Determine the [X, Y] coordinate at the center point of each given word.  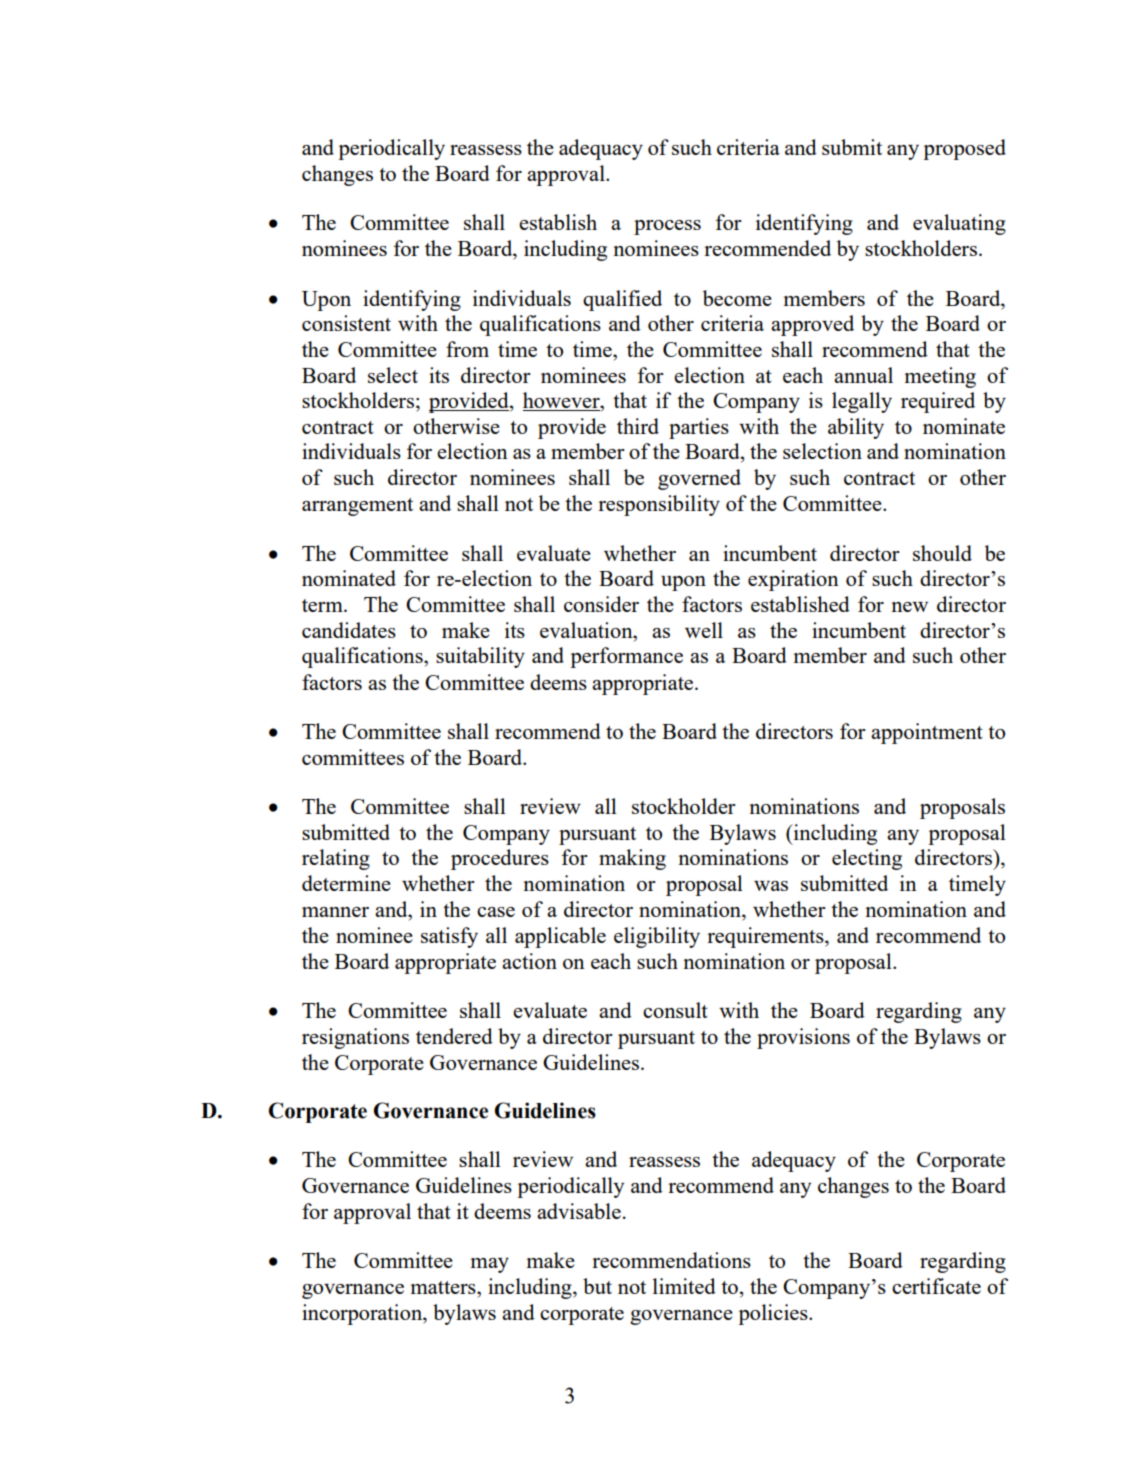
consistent [346, 323]
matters [444, 1287]
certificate [936, 1286]
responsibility [659, 505]
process [667, 227]
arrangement [357, 507]
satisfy [449, 937]
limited [684, 1286]
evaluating [959, 224]
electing [867, 859]
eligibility [657, 937]
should [942, 553]
